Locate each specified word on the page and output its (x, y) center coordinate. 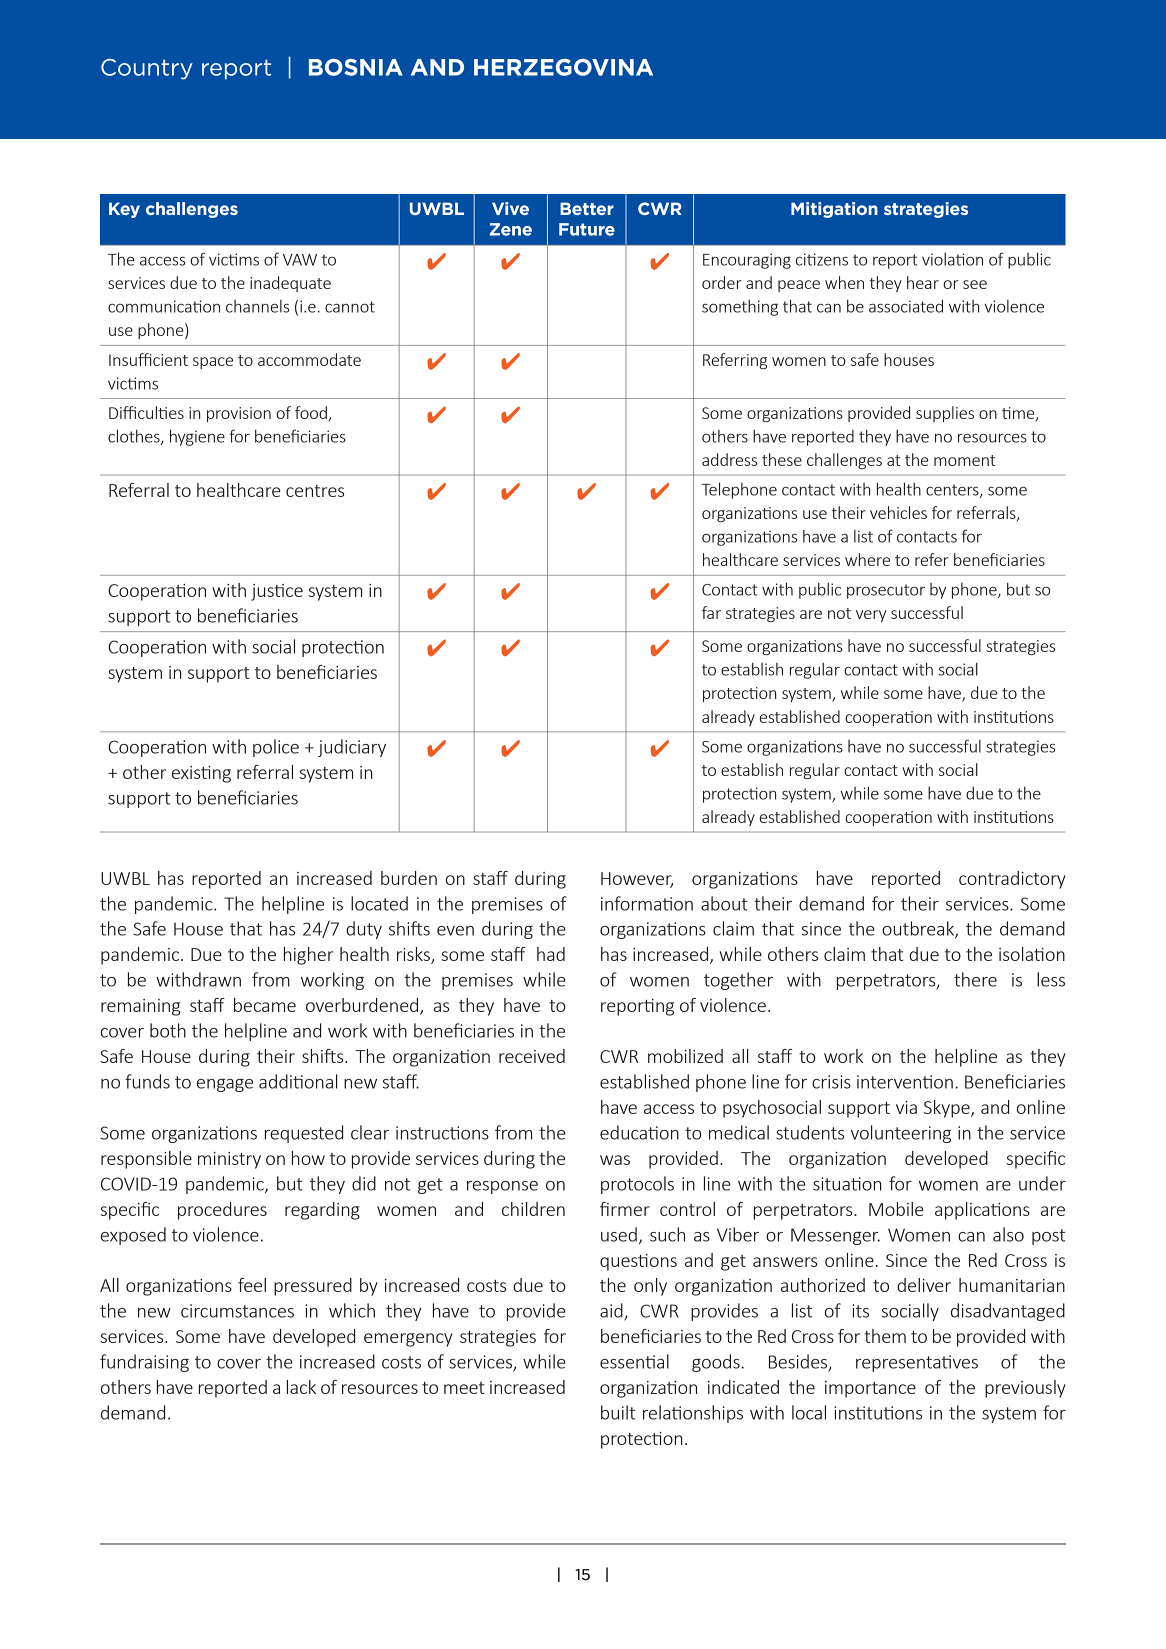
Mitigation (834, 210)
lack (301, 1387)
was (615, 1160)
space (213, 363)
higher (309, 956)
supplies (945, 414)
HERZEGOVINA (563, 67)
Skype (948, 1109)
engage (225, 1085)
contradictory (1012, 880)
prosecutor (886, 591)
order (721, 282)
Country (147, 69)
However (637, 879)
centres (315, 491)
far (711, 612)
